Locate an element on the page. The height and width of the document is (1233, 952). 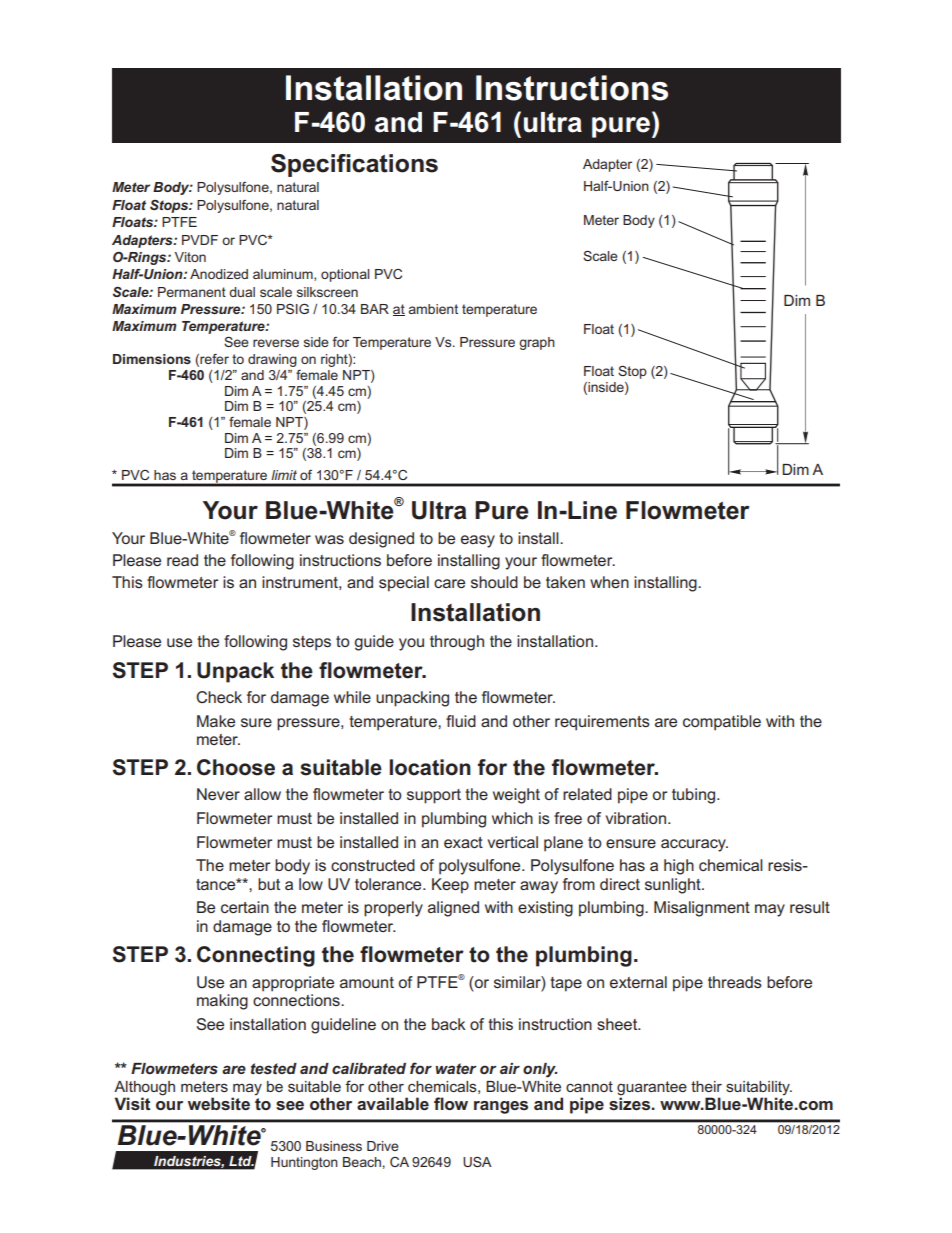
their is located at coordinates (706, 1086).
